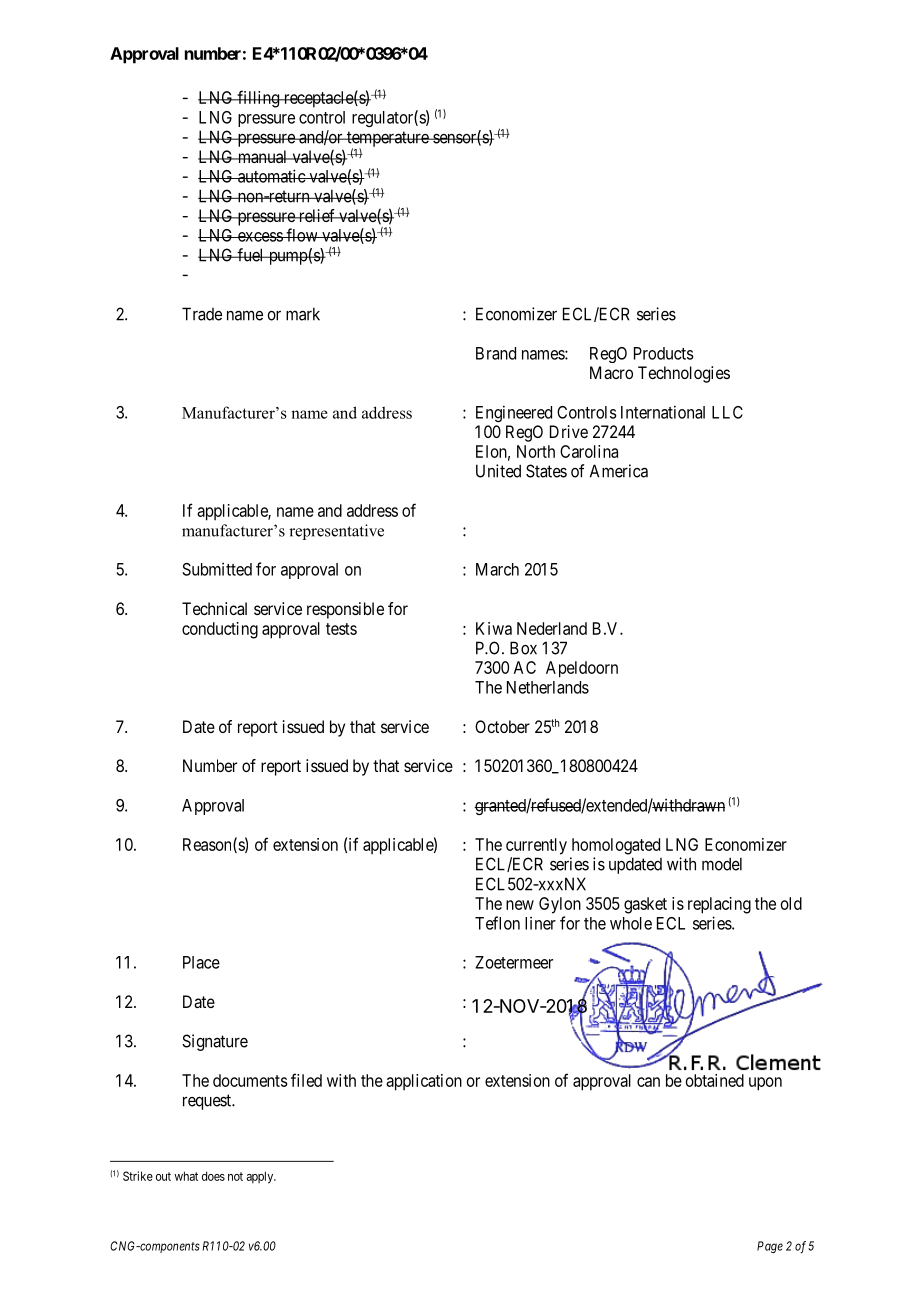 The image size is (924, 1308). Describe the element at coordinates (536, 846) in the screenshot. I see `currently` at that location.
